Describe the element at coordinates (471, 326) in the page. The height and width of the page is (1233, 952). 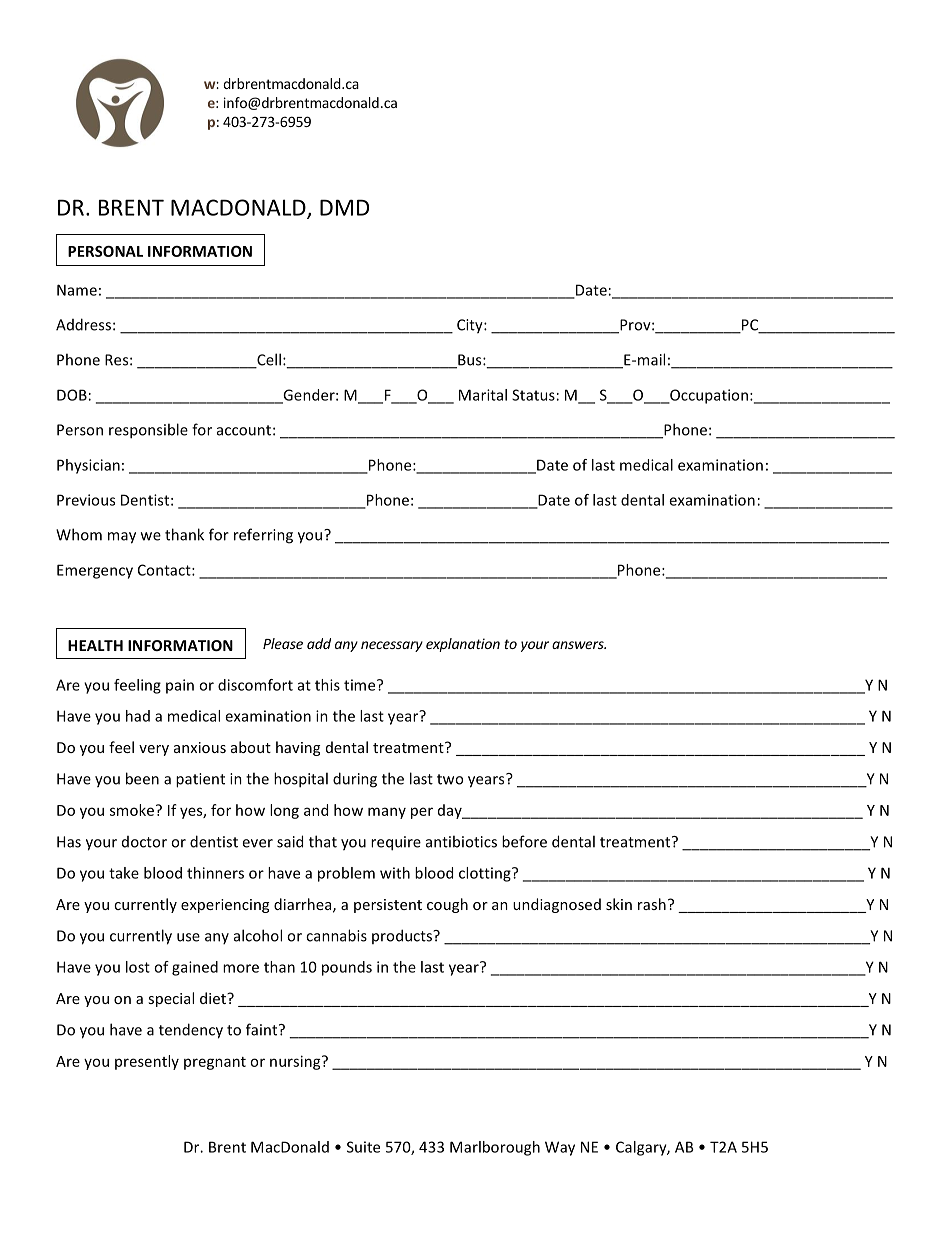
I see `City` at that location.
